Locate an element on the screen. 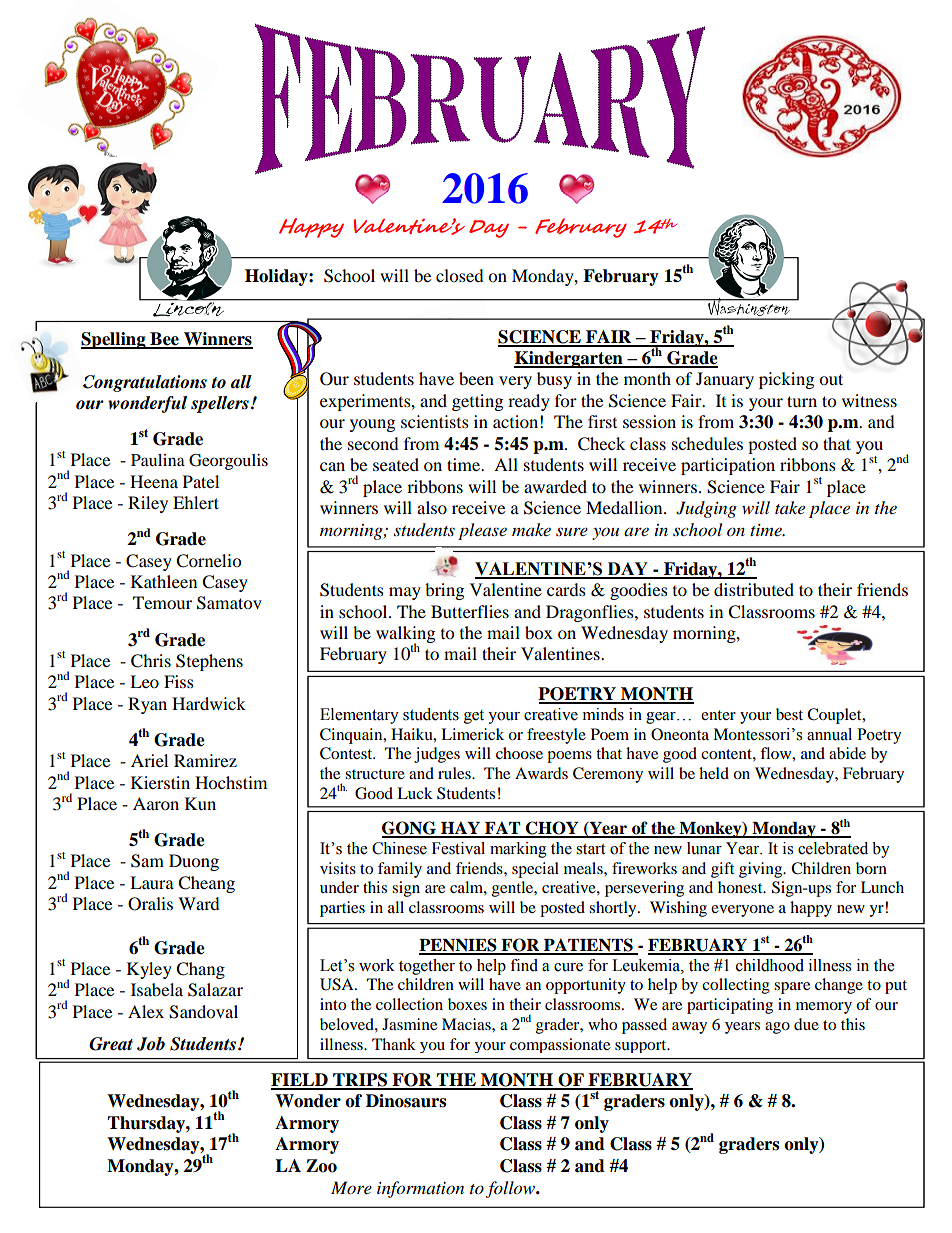  Kathleen is located at coordinates (164, 581).
